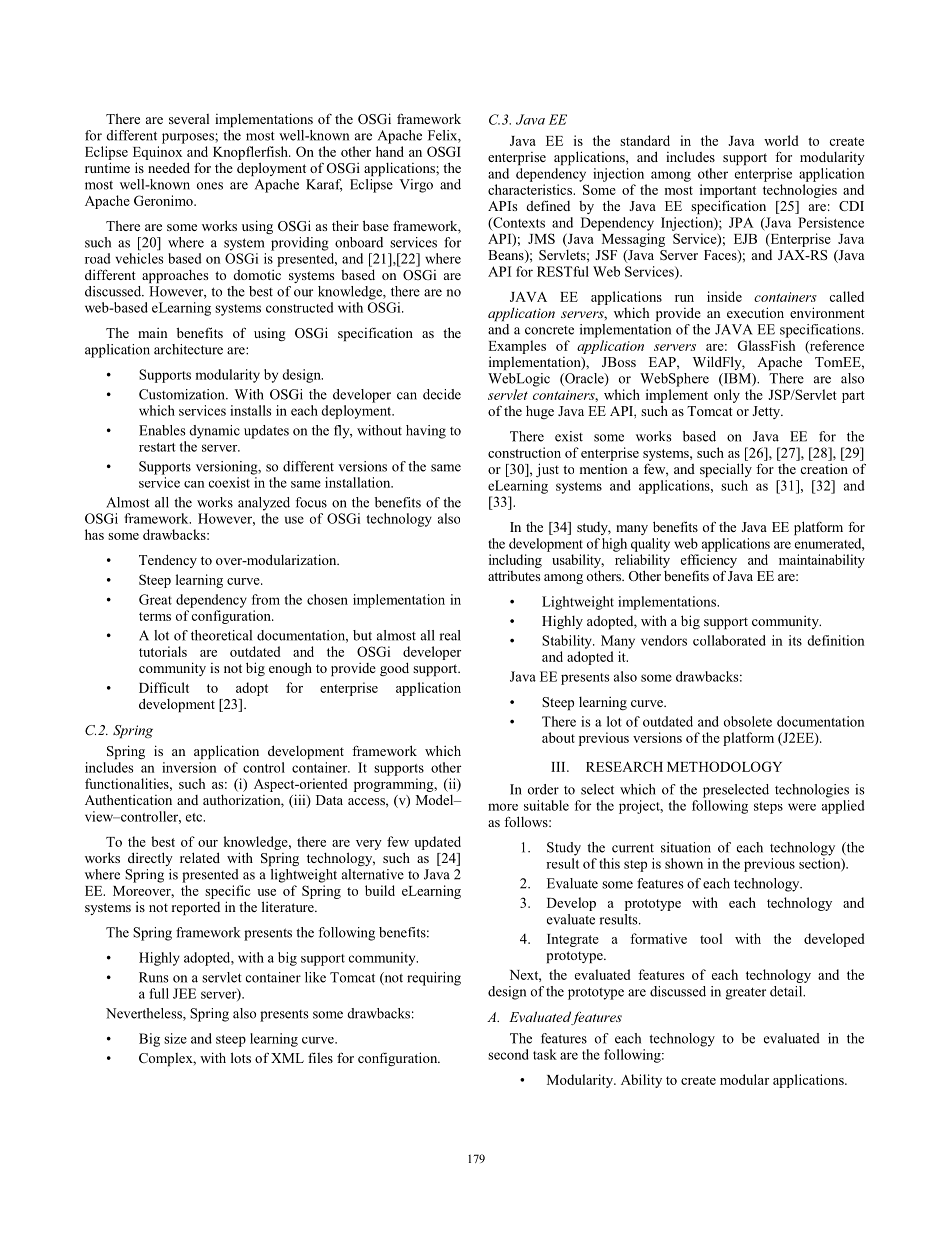 The width and height of the screenshot is (952, 1233). Describe the element at coordinates (781, 140) in the screenshot. I see `world` at that location.
